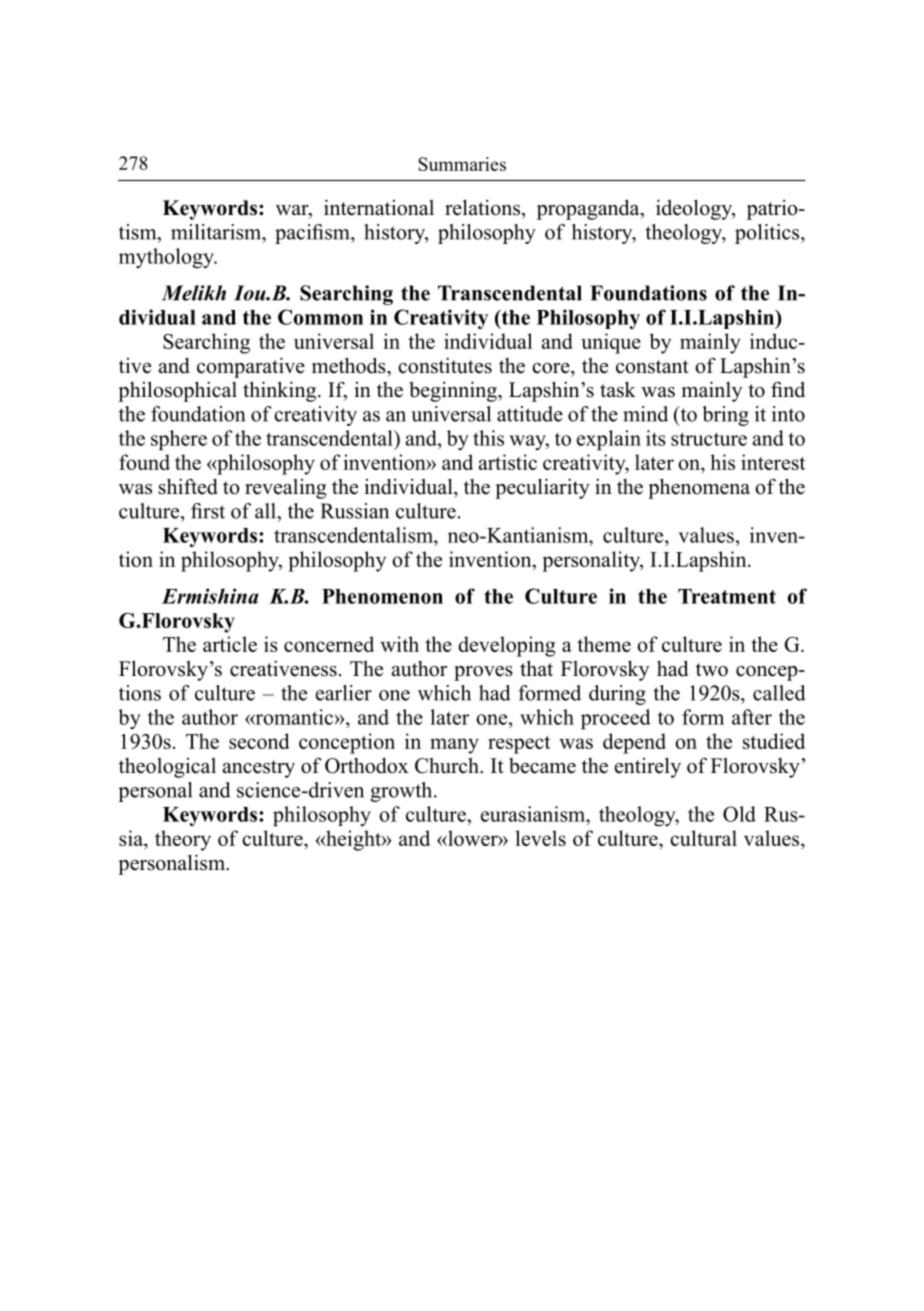  What do you see at coordinates (445, 365) in the screenshot?
I see `constitutes` at bounding box center [445, 365].
